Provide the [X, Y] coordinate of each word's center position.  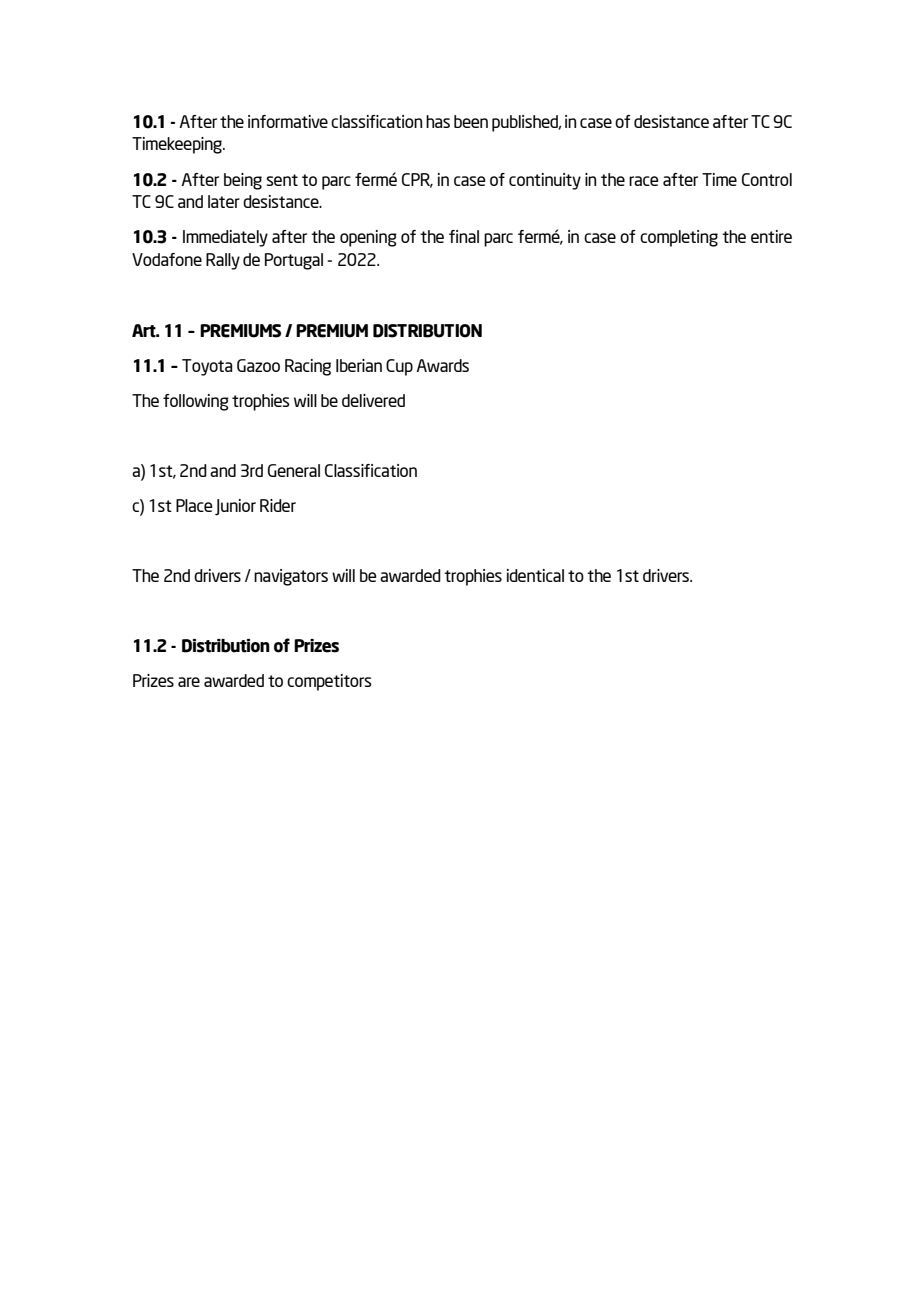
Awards [442, 365]
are [189, 682]
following [196, 402]
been [471, 121]
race [644, 181]
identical [535, 575]
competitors [329, 682]
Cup [399, 367]
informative [288, 121]
